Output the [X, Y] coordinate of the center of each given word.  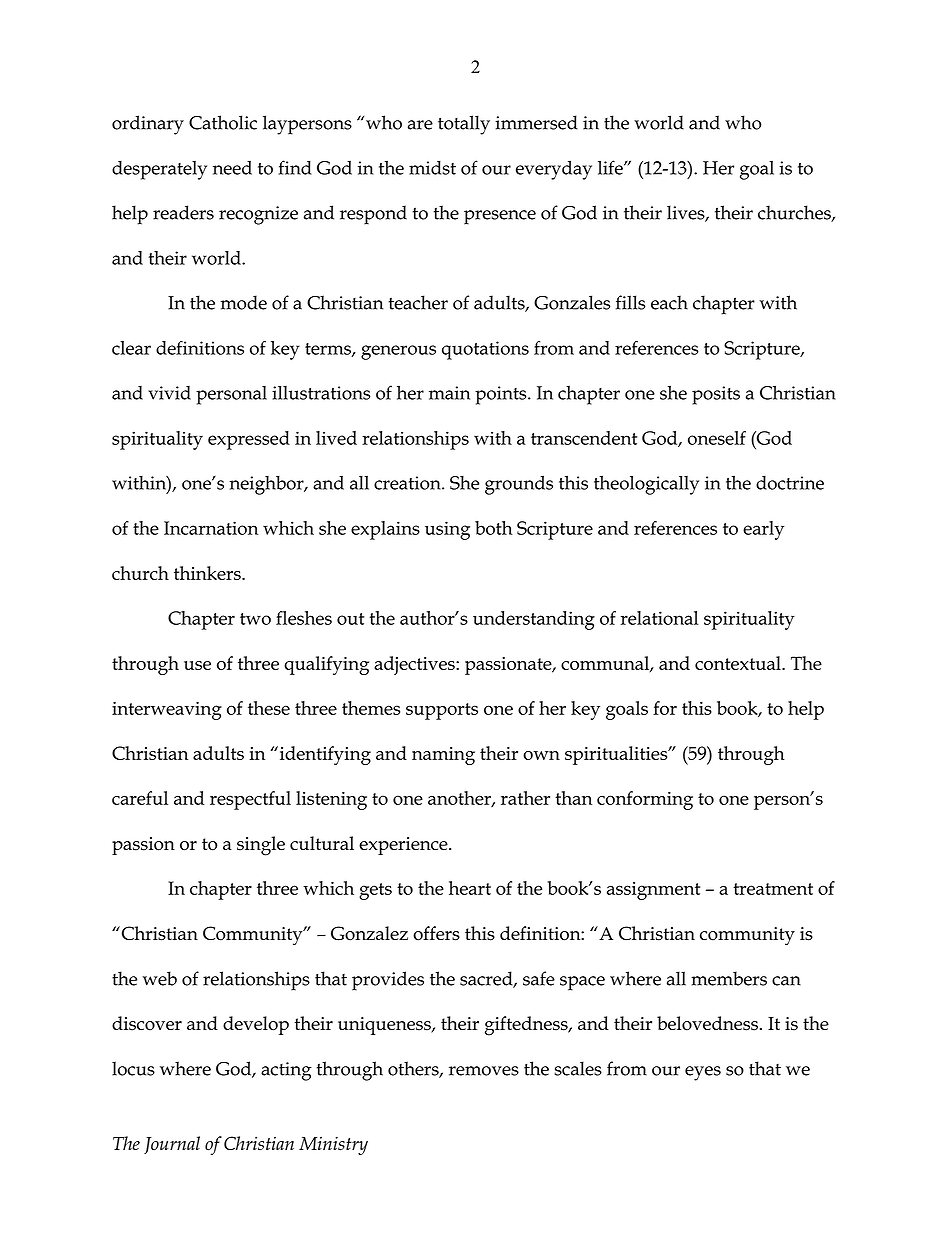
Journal [172, 1145]
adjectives [415, 665]
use [197, 665]
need [232, 167]
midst [432, 167]
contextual [739, 663]
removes [484, 1071]
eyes [703, 1073]
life [611, 167]
